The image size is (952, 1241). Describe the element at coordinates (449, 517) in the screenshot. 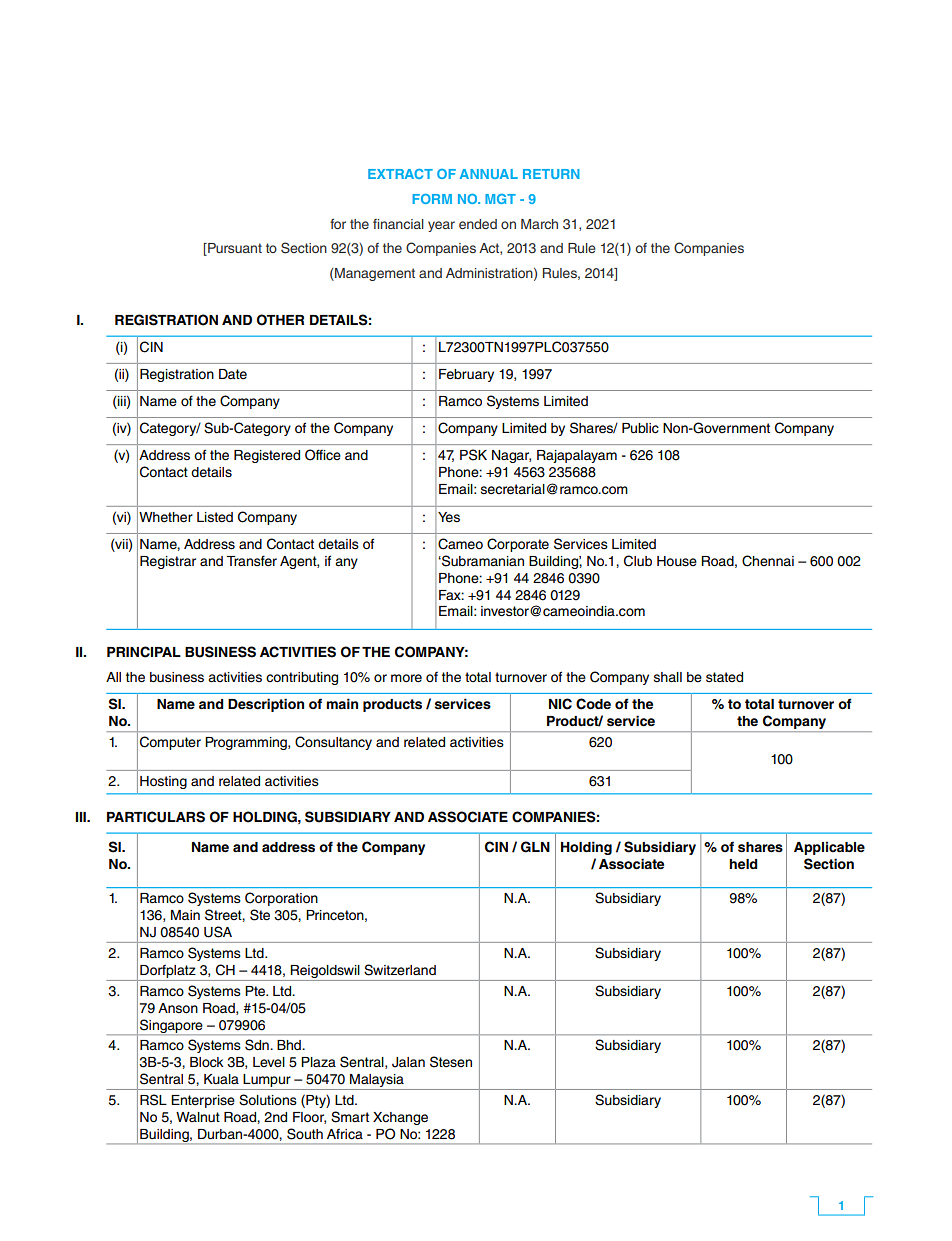

I see `Yes` at that location.
